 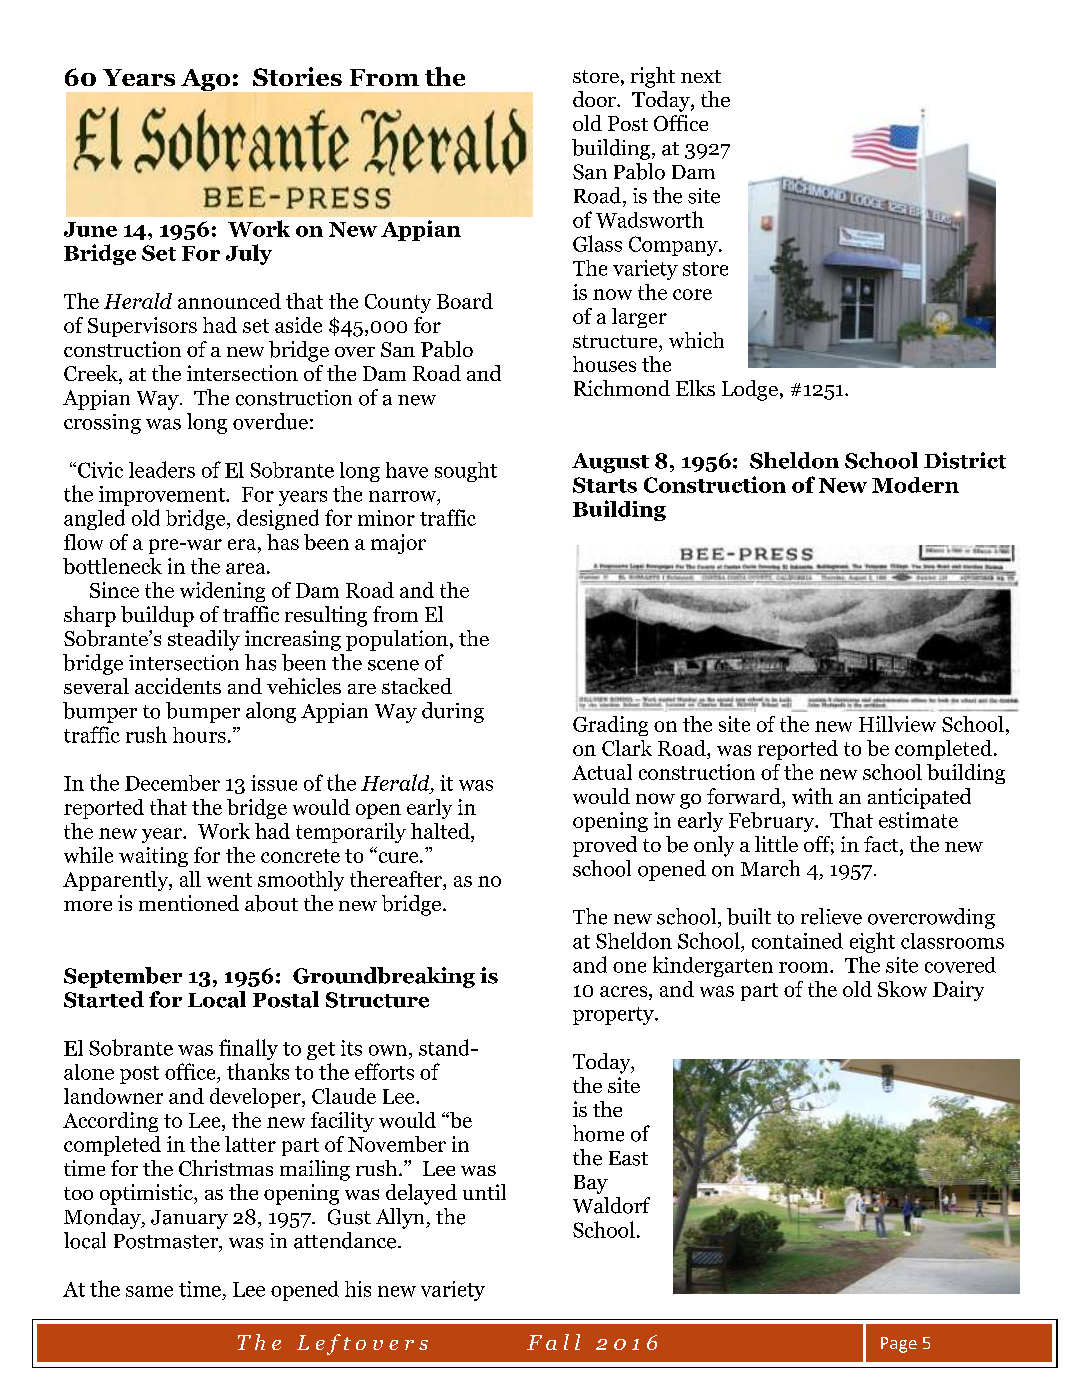 What do you see at coordinates (189, 903) in the screenshot?
I see `mentioned` at bounding box center [189, 903].
